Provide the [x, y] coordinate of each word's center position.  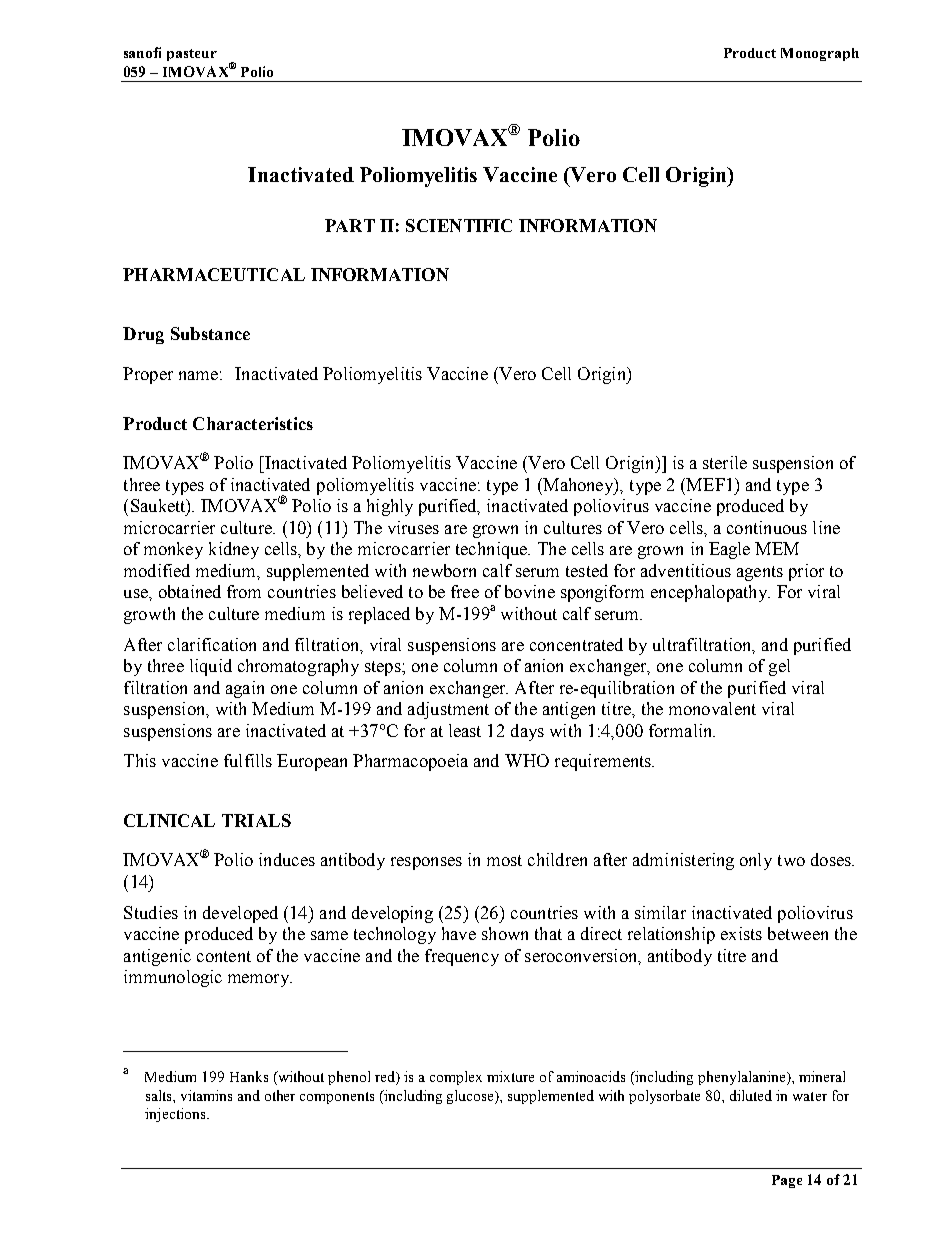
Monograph [820, 54]
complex [456, 1078]
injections [176, 1115]
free [465, 591]
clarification [212, 644]
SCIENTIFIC [459, 225]
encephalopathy [710, 593]
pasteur [192, 55]
